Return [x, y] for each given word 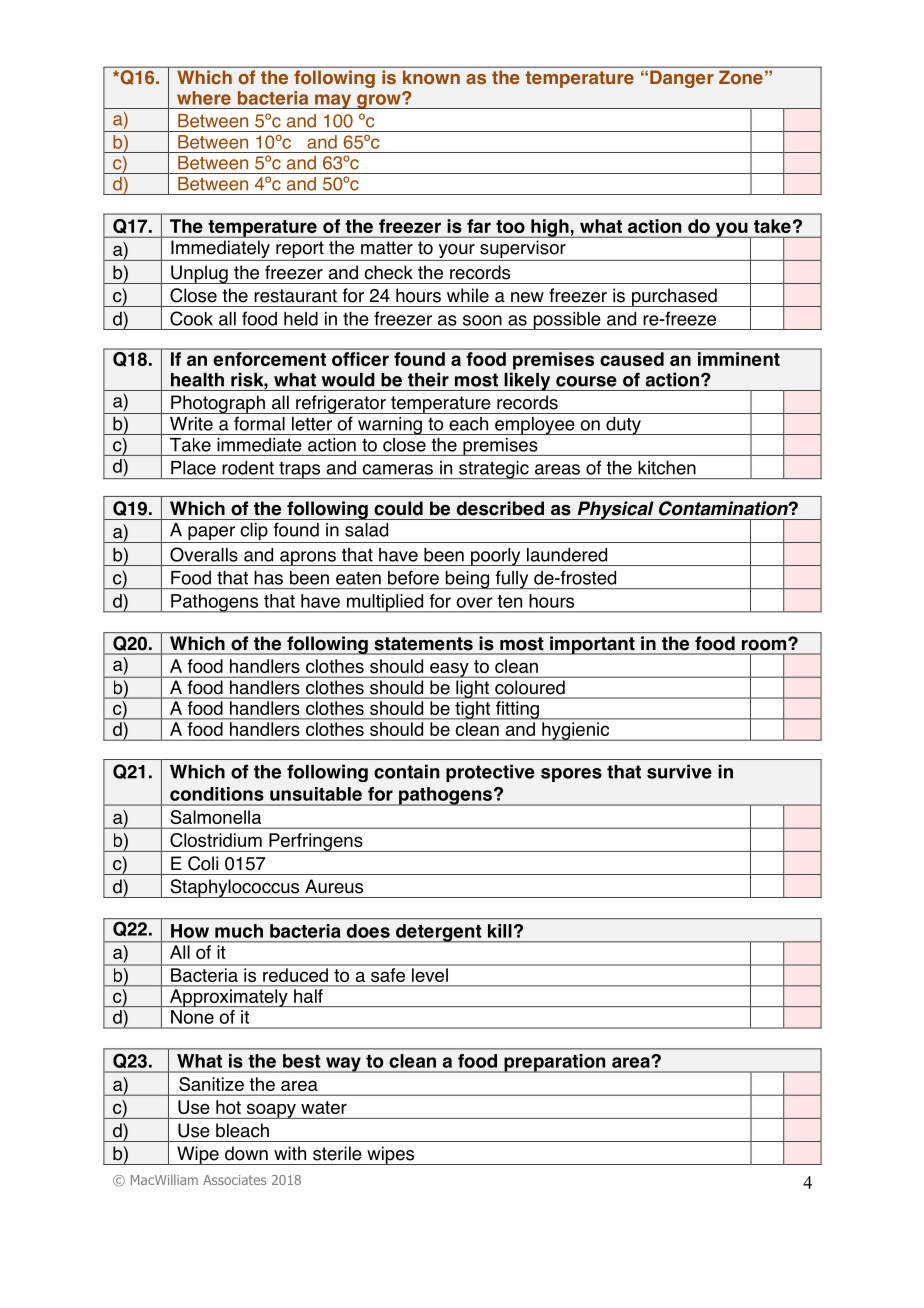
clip [254, 533]
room [765, 644]
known [431, 77]
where [204, 98]
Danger [681, 79]
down [246, 1153]
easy [449, 670]
